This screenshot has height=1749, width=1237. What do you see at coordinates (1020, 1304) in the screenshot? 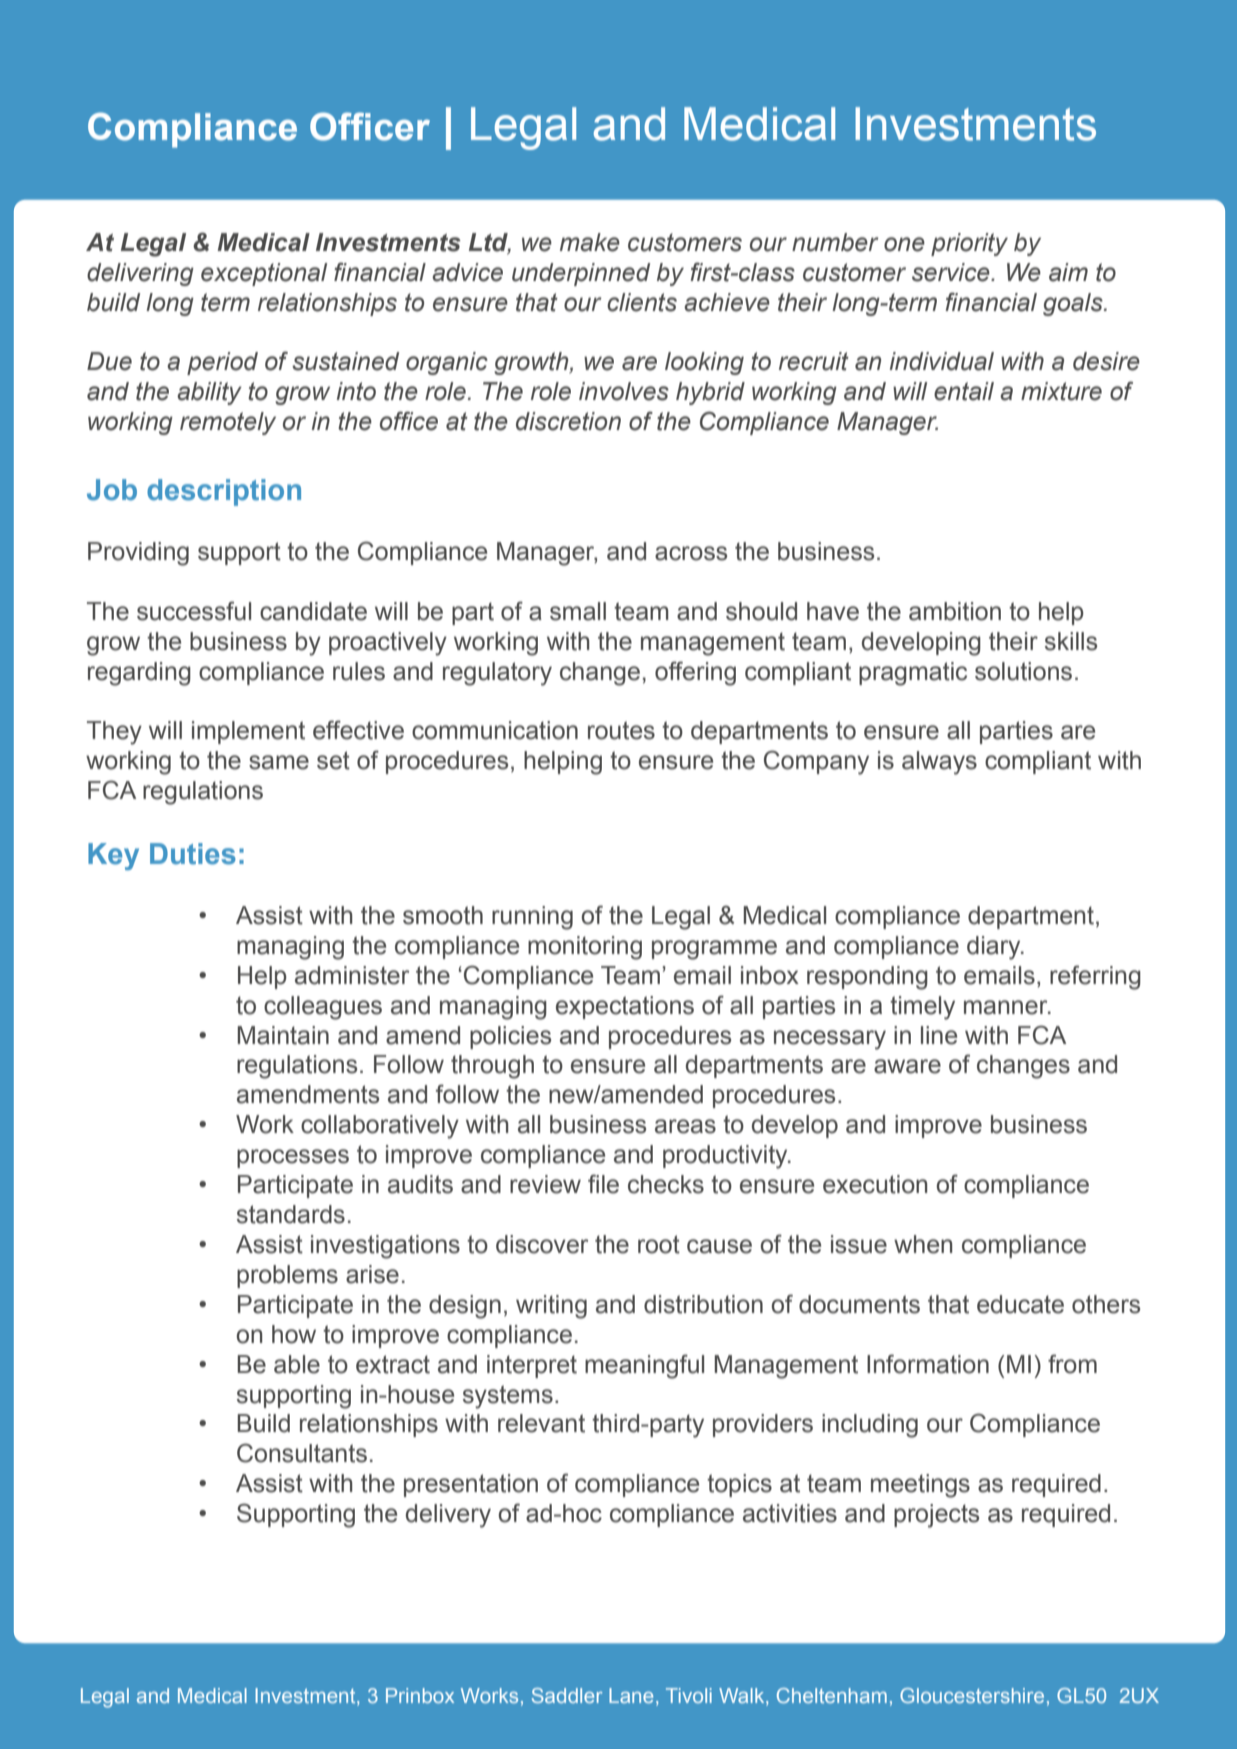
I see `educate` at bounding box center [1020, 1304].
